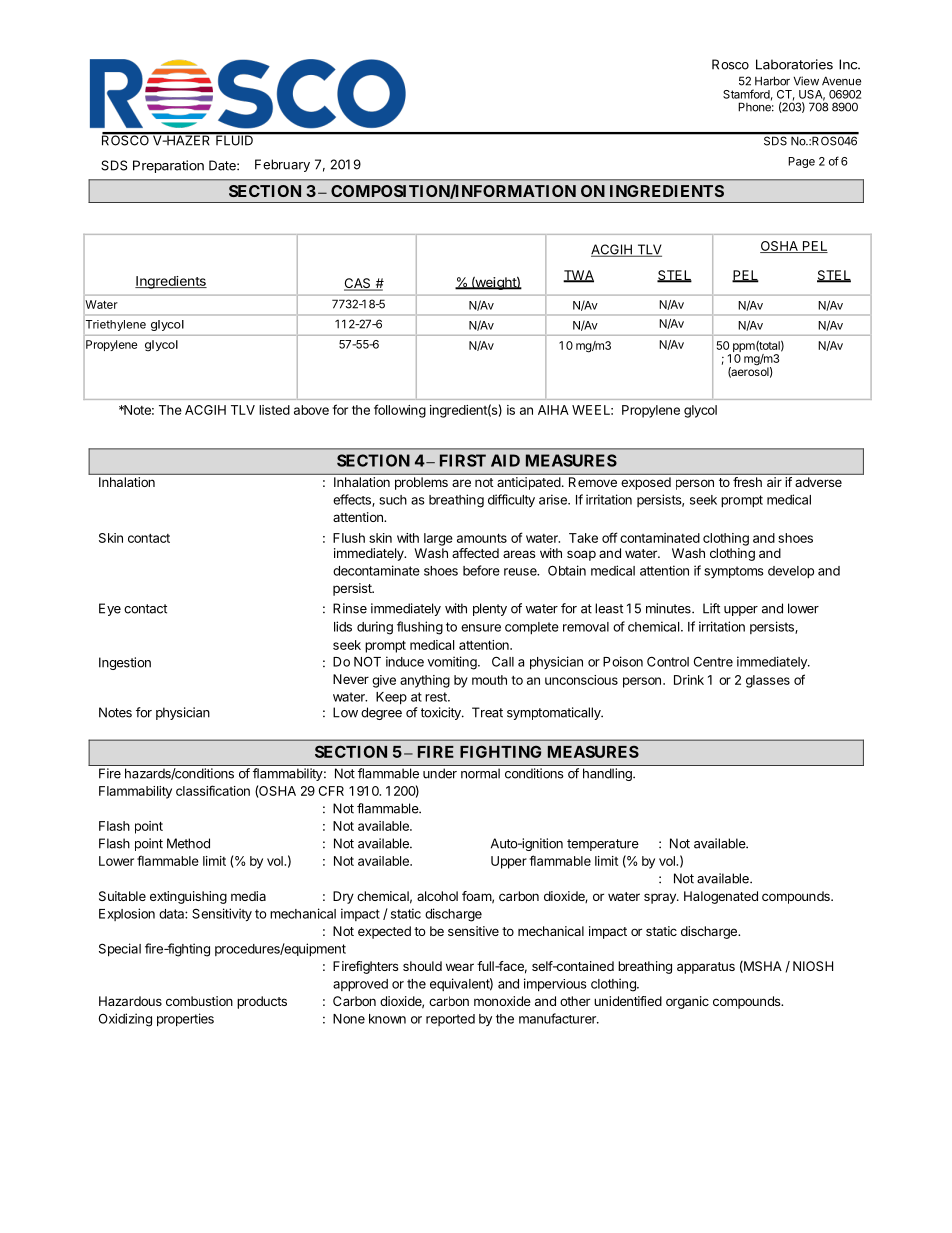 The height and width of the screenshot is (1233, 952). I want to click on Page, so click(801, 162).
